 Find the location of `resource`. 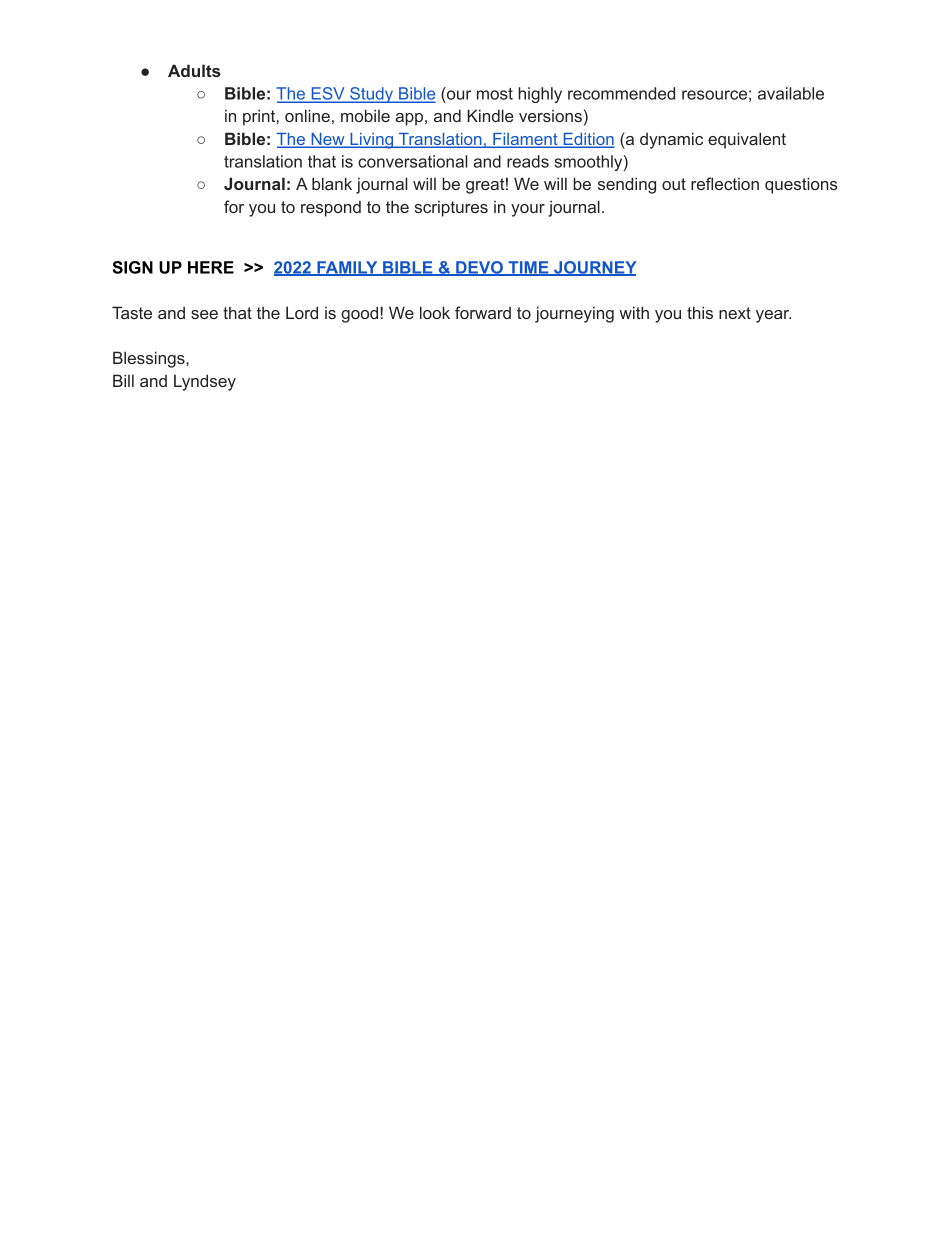

resource is located at coordinates (714, 95).
